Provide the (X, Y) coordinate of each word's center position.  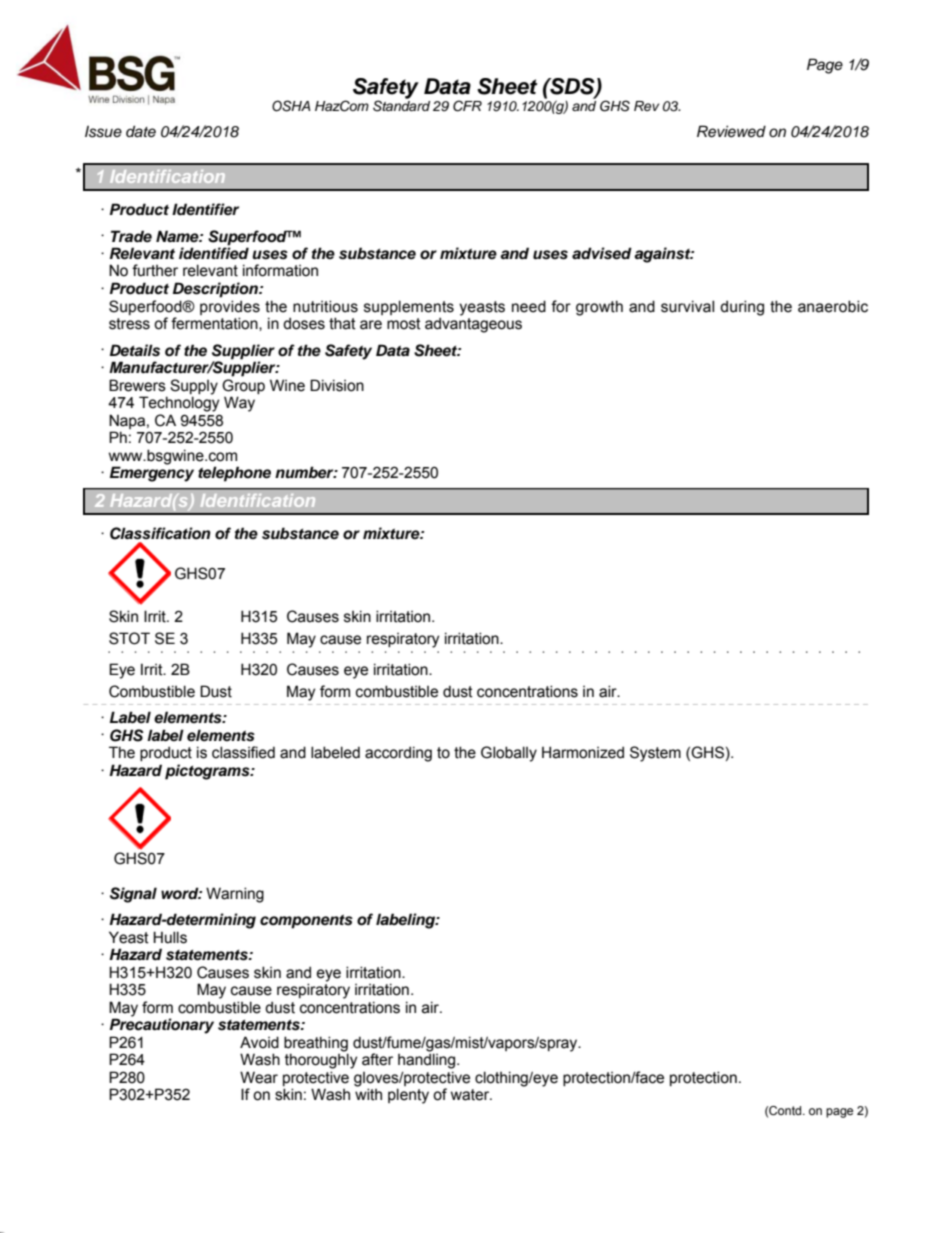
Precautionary (162, 1026)
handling (428, 1060)
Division (337, 385)
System (655, 754)
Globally (509, 754)
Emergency (152, 474)
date (141, 131)
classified (243, 752)
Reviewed (731, 131)
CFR (467, 106)
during (742, 308)
